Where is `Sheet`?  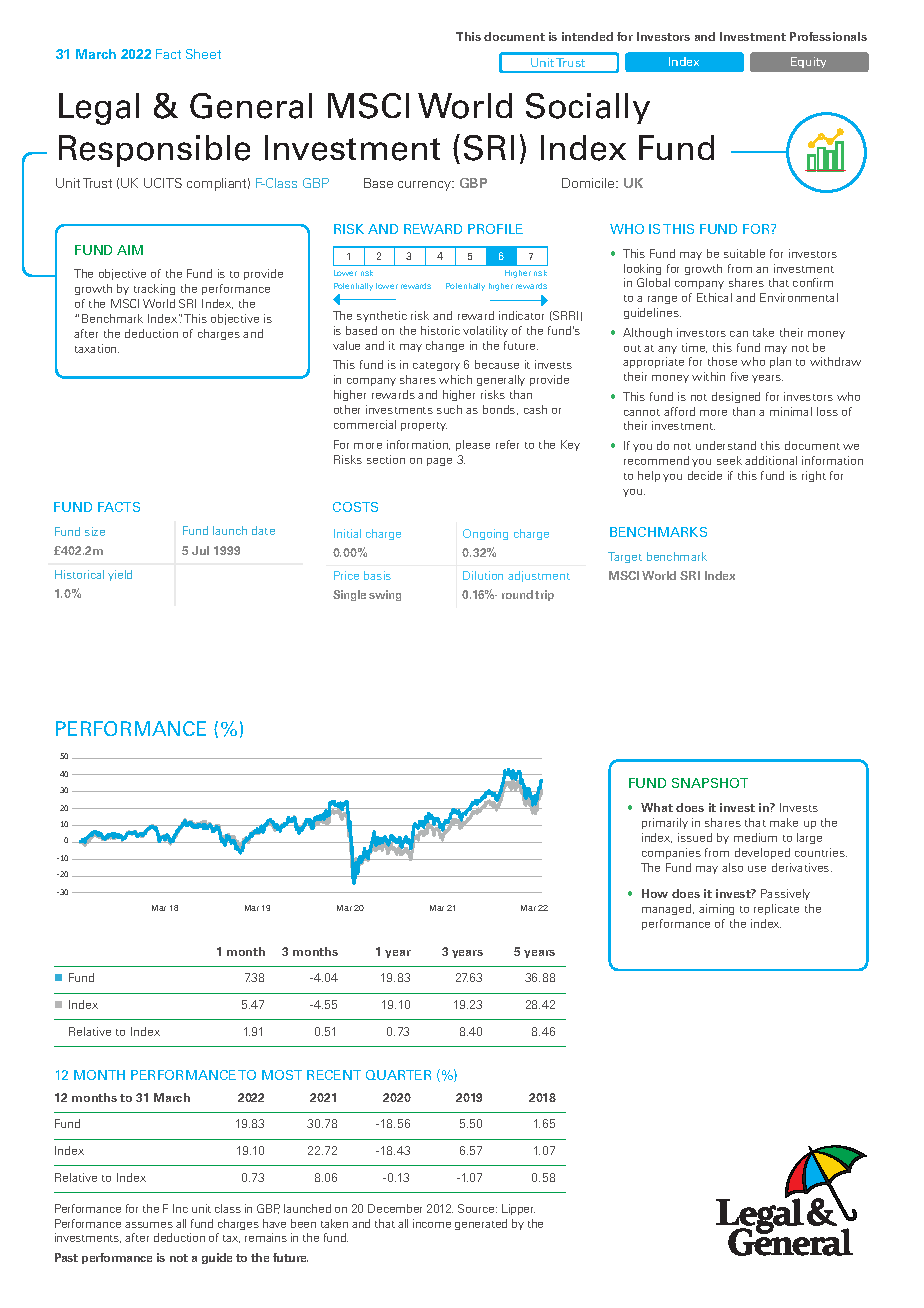 Sheet is located at coordinates (203, 54).
